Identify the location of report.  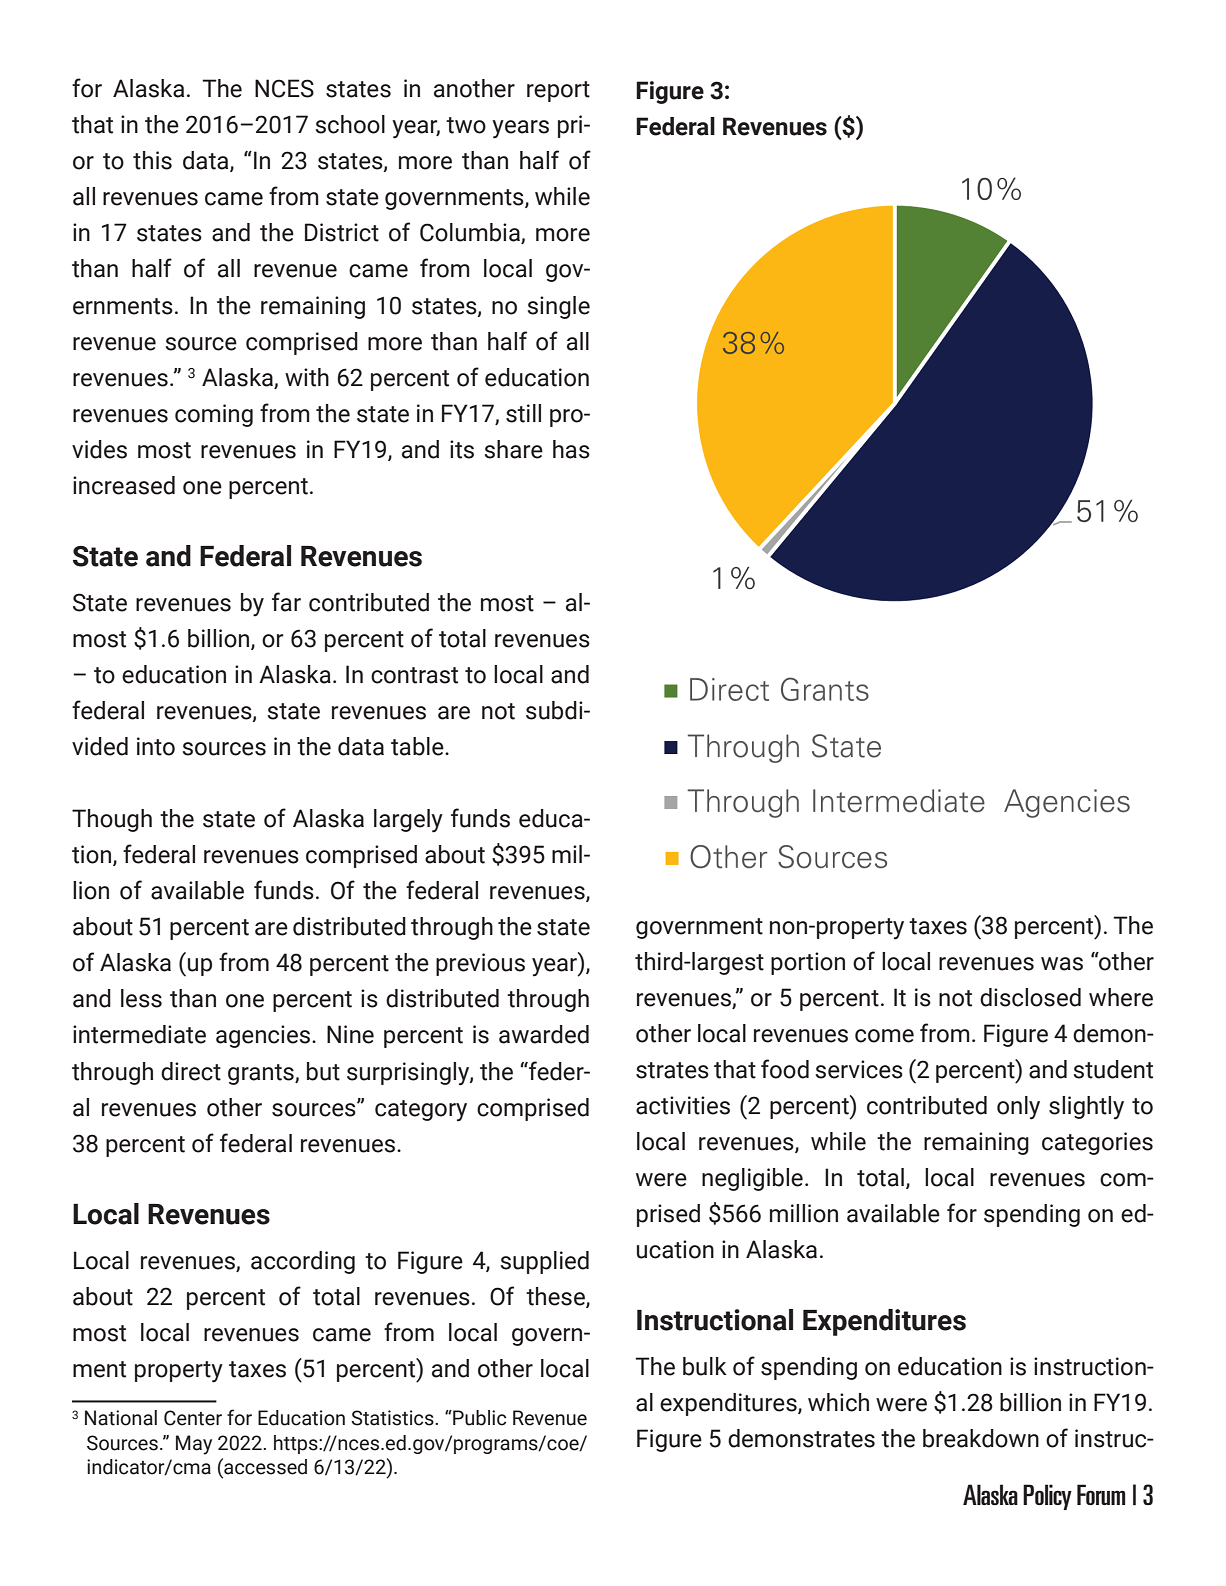
(558, 91).
